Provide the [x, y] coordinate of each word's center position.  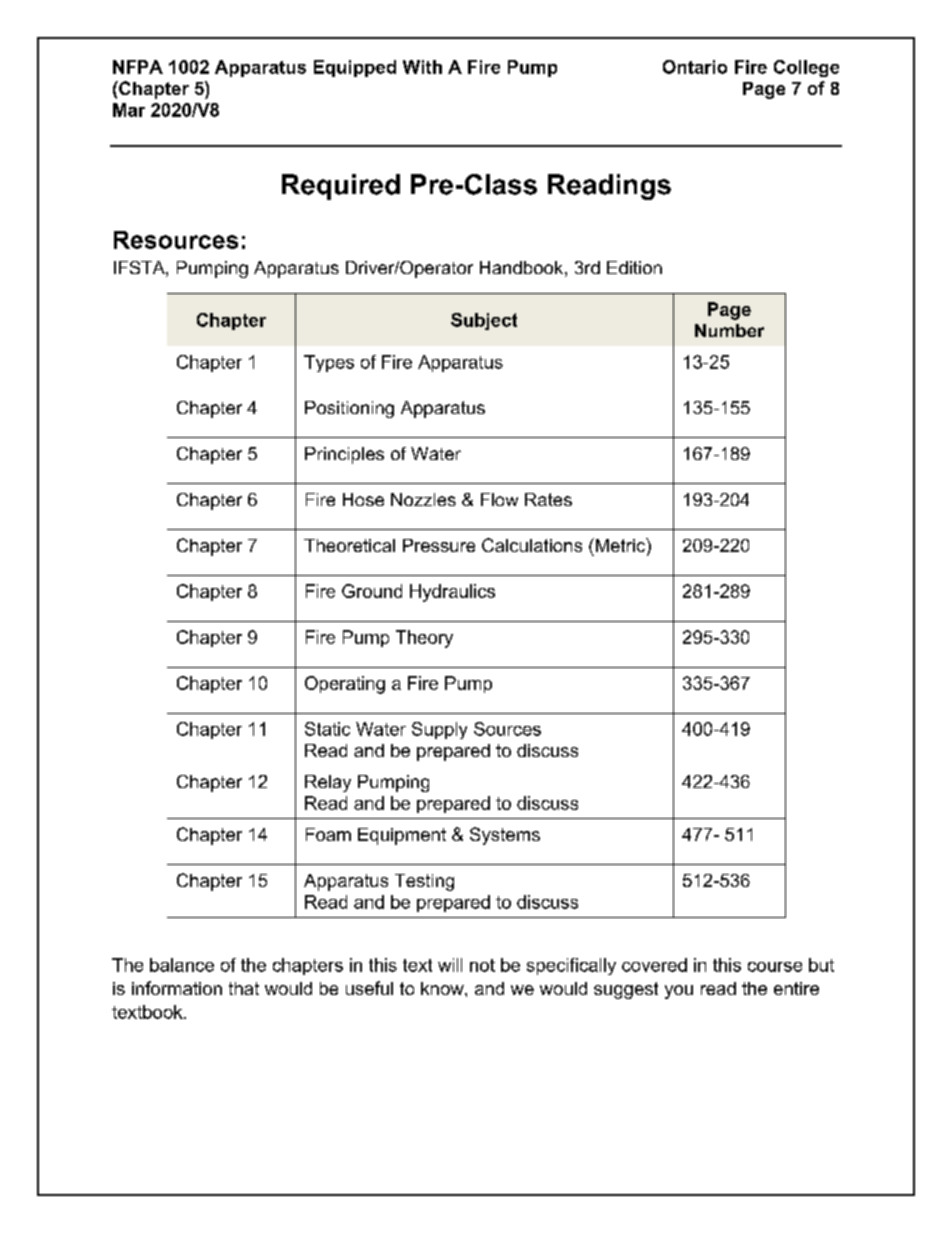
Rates [548, 499]
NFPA [138, 67]
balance [182, 965]
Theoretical [349, 545]
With [422, 67]
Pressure [439, 545]
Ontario [695, 67]
